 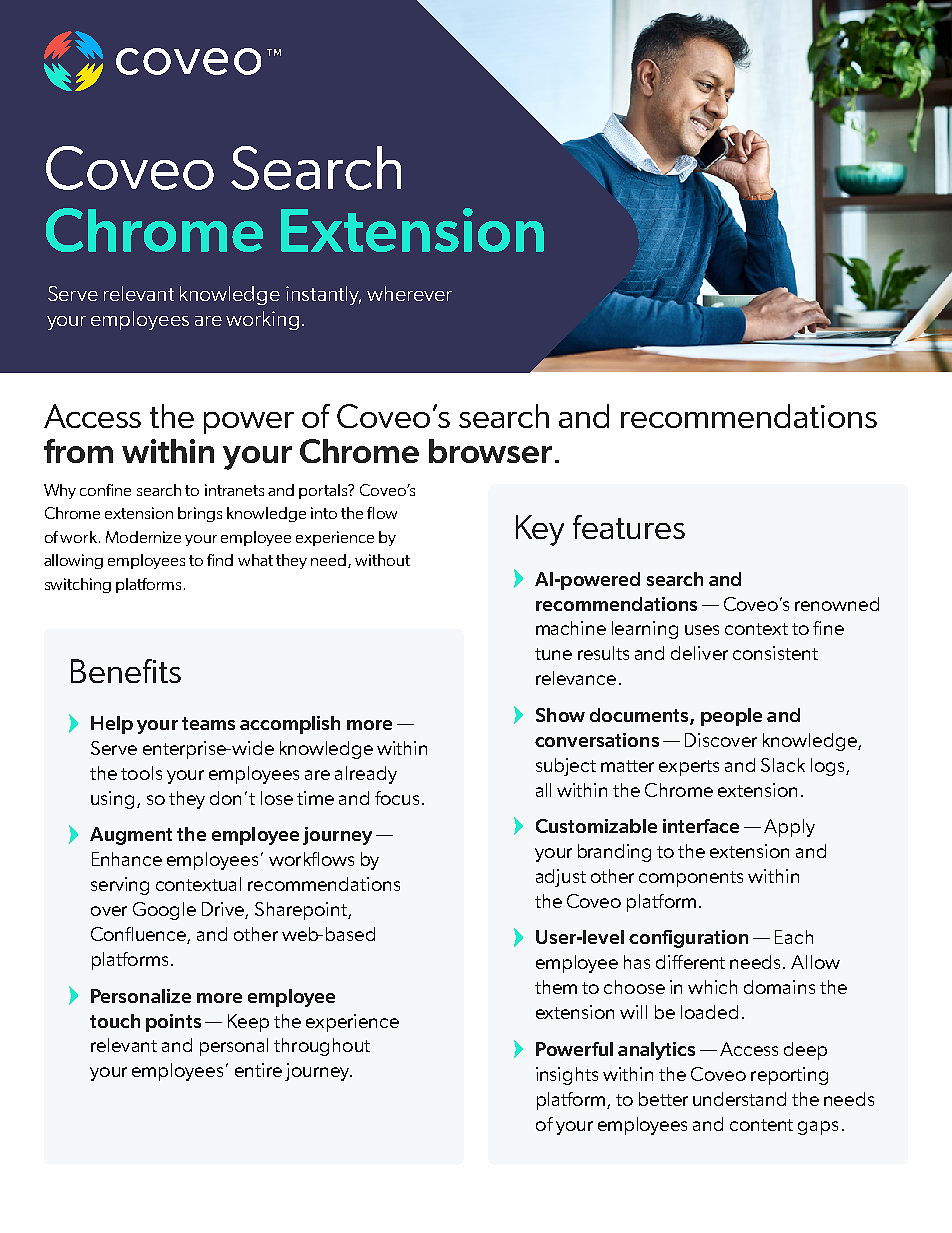 I want to click on instantly, so click(x=323, y=295).
